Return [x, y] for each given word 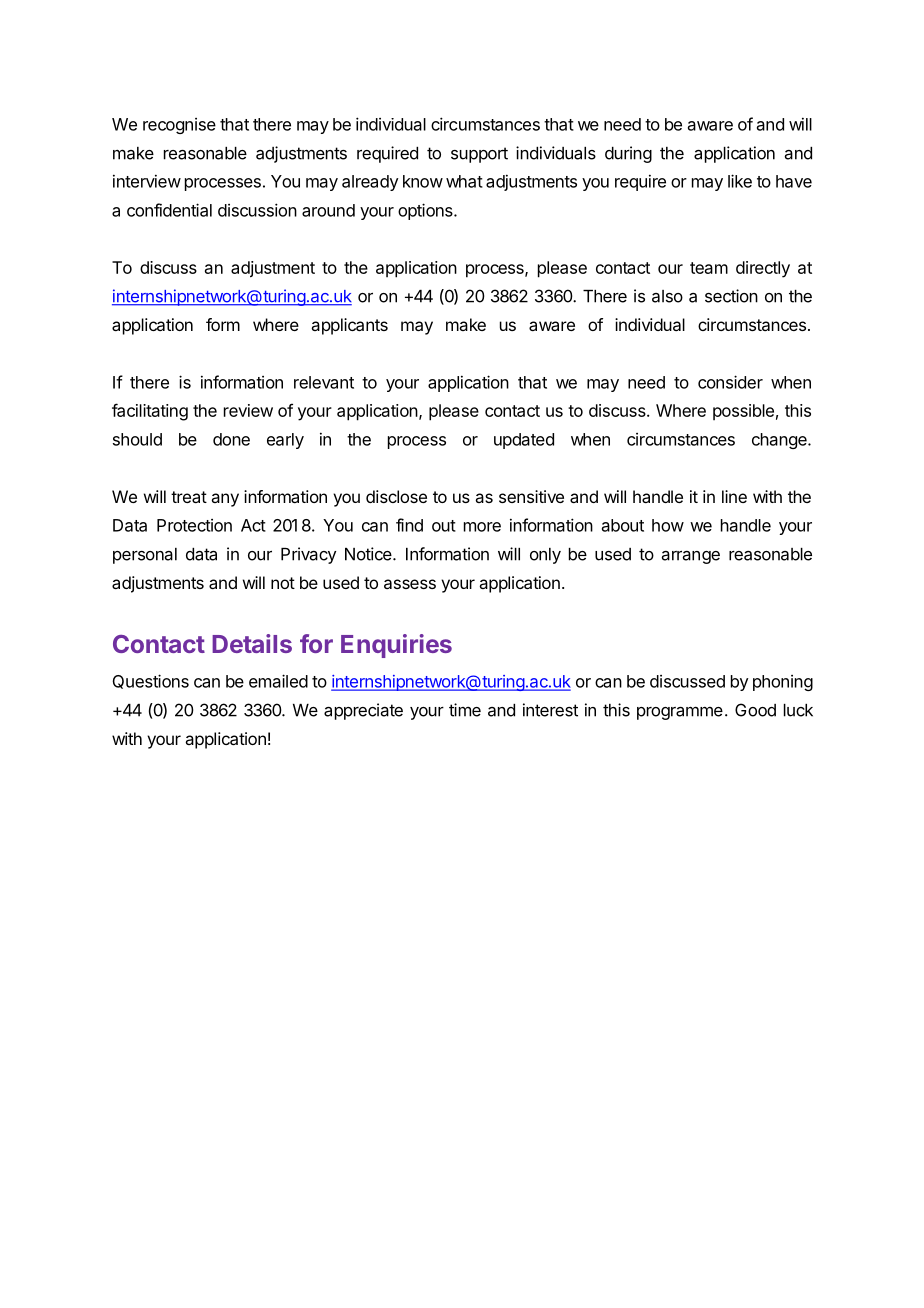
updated [524, 441]
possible [743, 412]
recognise [179, 126]
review [248, 410]
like [740, 181]
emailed [278, 681]
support [479, 155]
